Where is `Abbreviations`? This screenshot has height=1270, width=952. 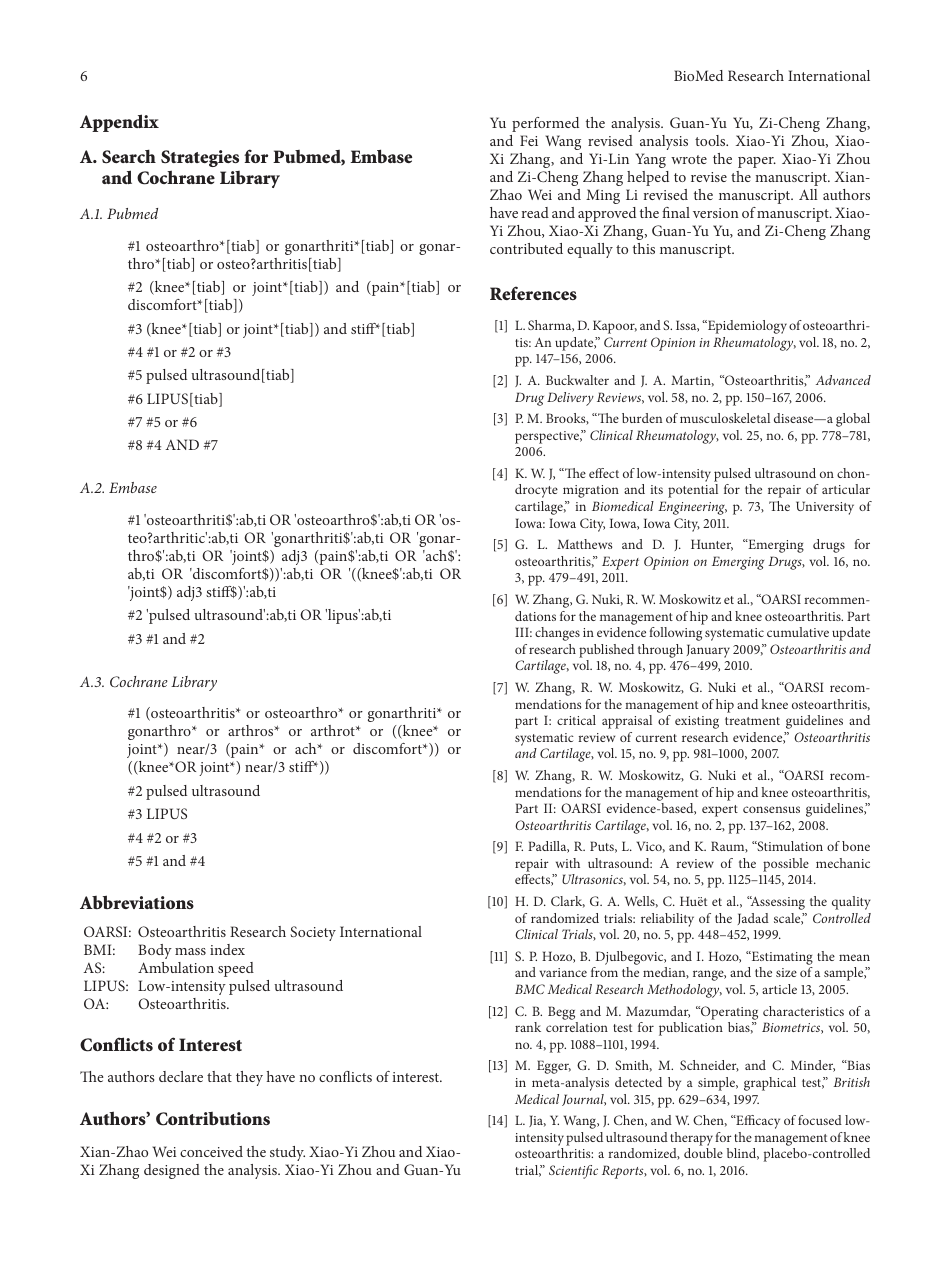
Abbreviations is located at coordinates (137, 902).
